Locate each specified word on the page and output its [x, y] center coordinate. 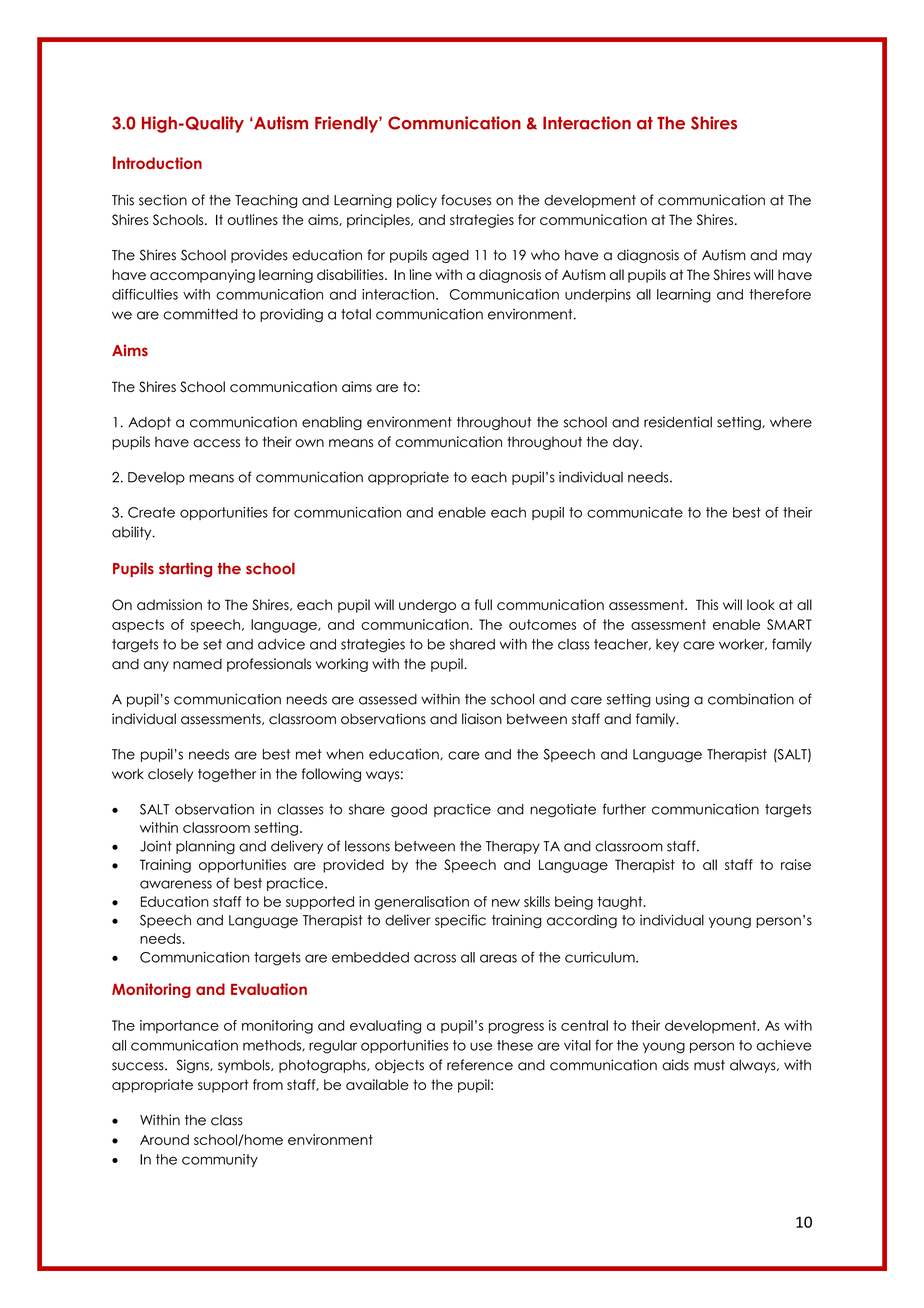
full [483, 604]
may [797, 257]
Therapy [513, 847]
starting [185, 570]
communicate [635, 512]
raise [796, 864]
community [220, 1160]
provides [259, 256]
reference [480, 1065]
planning [205, 847]
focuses [466, 200]
